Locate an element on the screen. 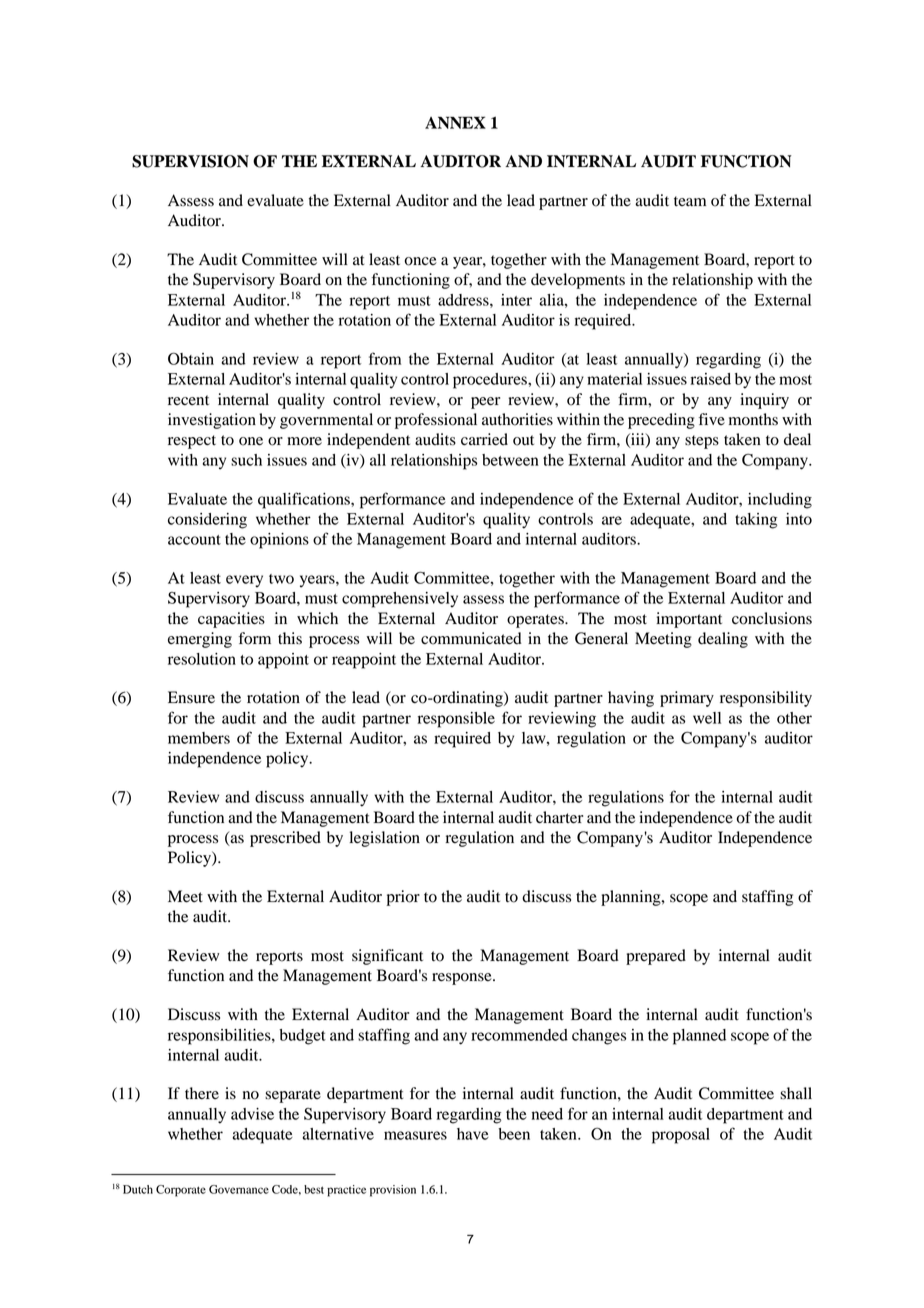 This screenshot has width=924, height=1308. prior is located at coordinates (403, 898).
